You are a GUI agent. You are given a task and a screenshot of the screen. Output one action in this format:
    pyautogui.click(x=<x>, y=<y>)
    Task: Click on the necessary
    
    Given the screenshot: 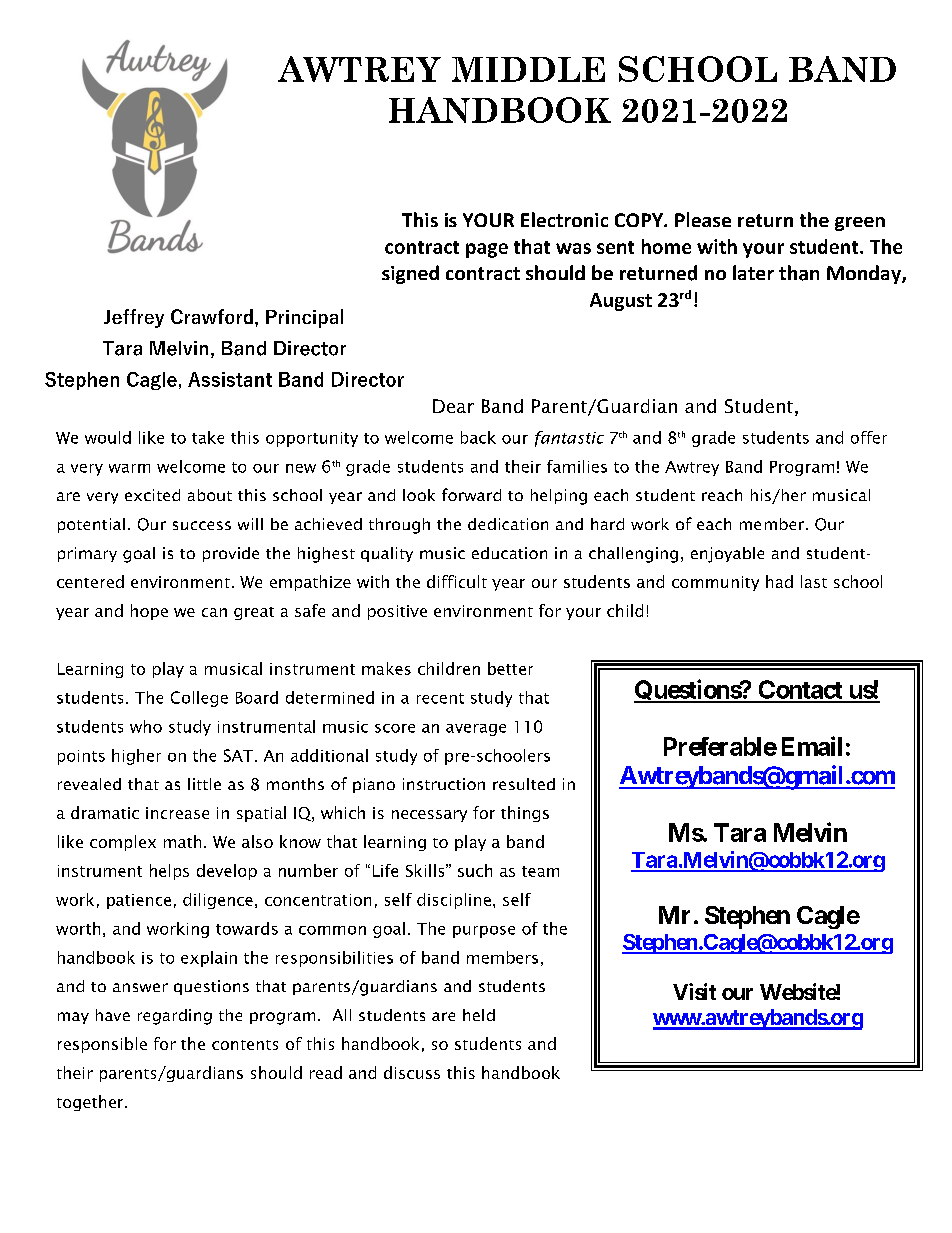 What is the action you would take?
    pyautogui.click(x=429, y=816)
